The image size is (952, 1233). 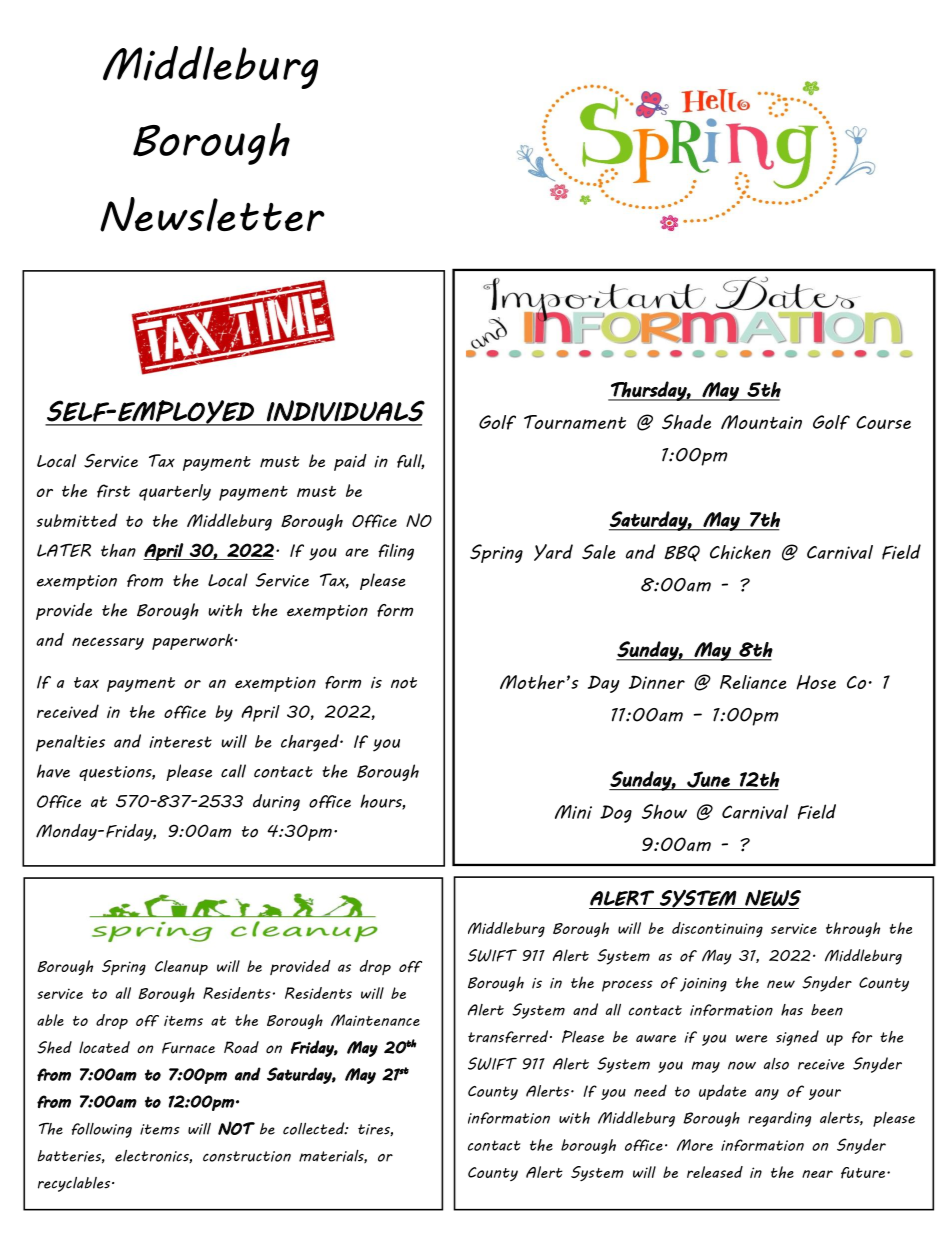 What do you see at coordinates (247, 1156) in the page?
I see `construction` at bounding box center [247, 1156].
